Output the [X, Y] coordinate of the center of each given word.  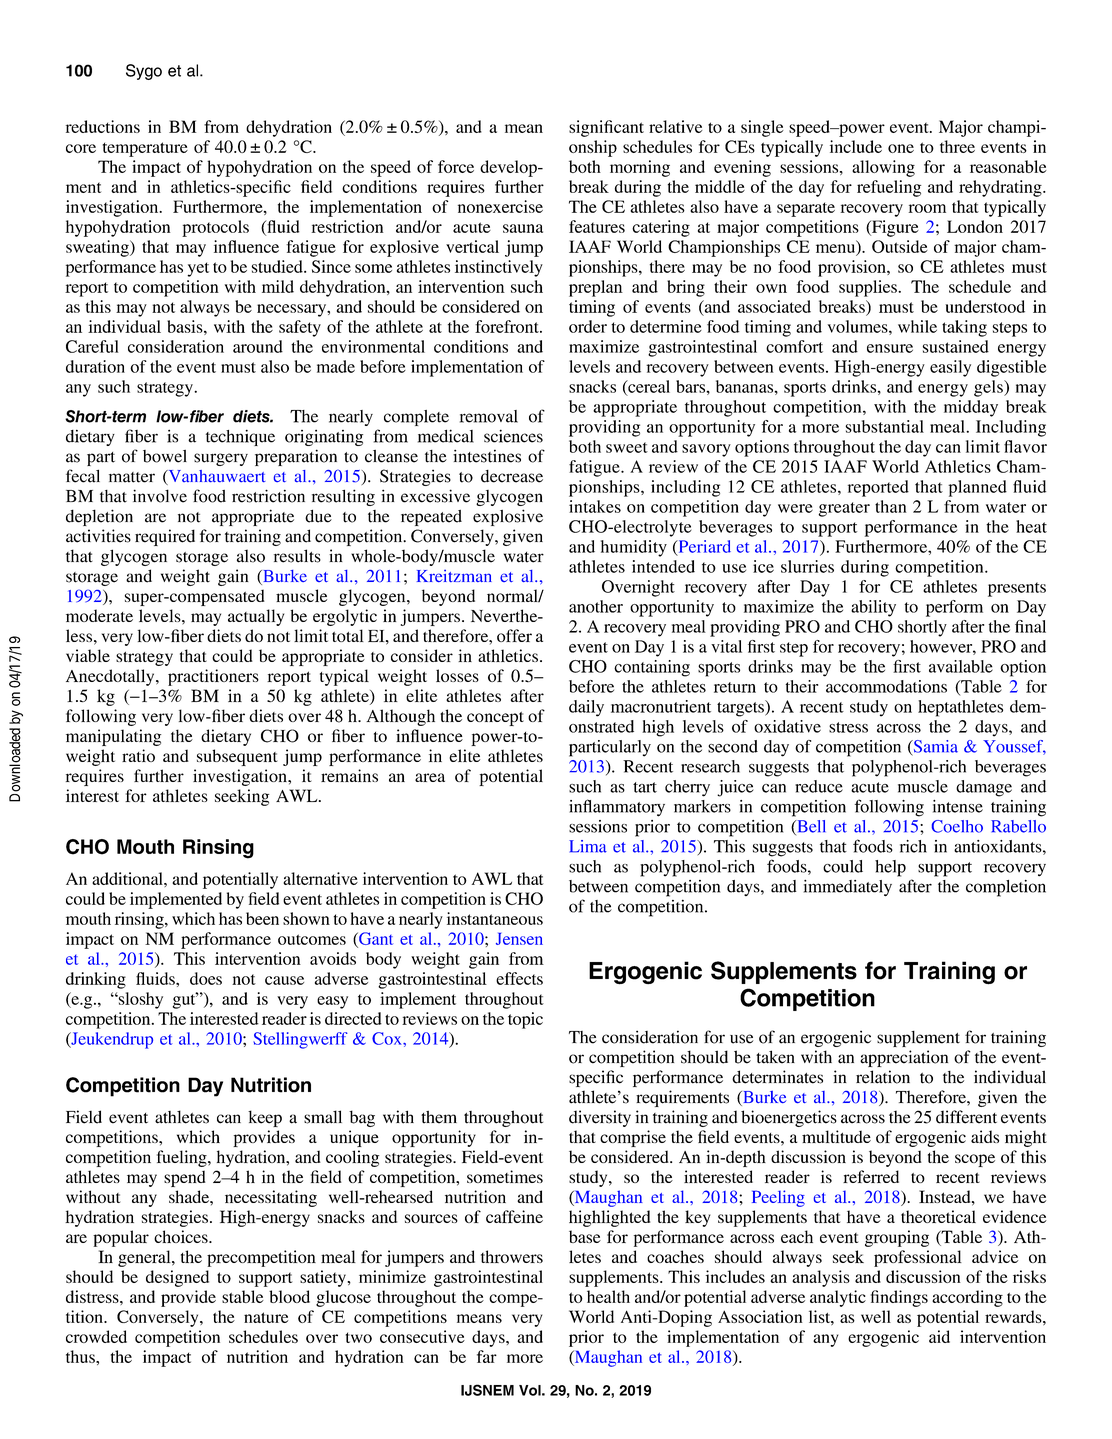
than [891, 506]
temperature [145, 149]
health [608, 1296]
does [206, 978]
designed [177, 1278]
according [967, 1298]
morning [640, 168]
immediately [848, 888]
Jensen [519, 938]
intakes [595, 506]
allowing [883, 168]
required [165, 537]
